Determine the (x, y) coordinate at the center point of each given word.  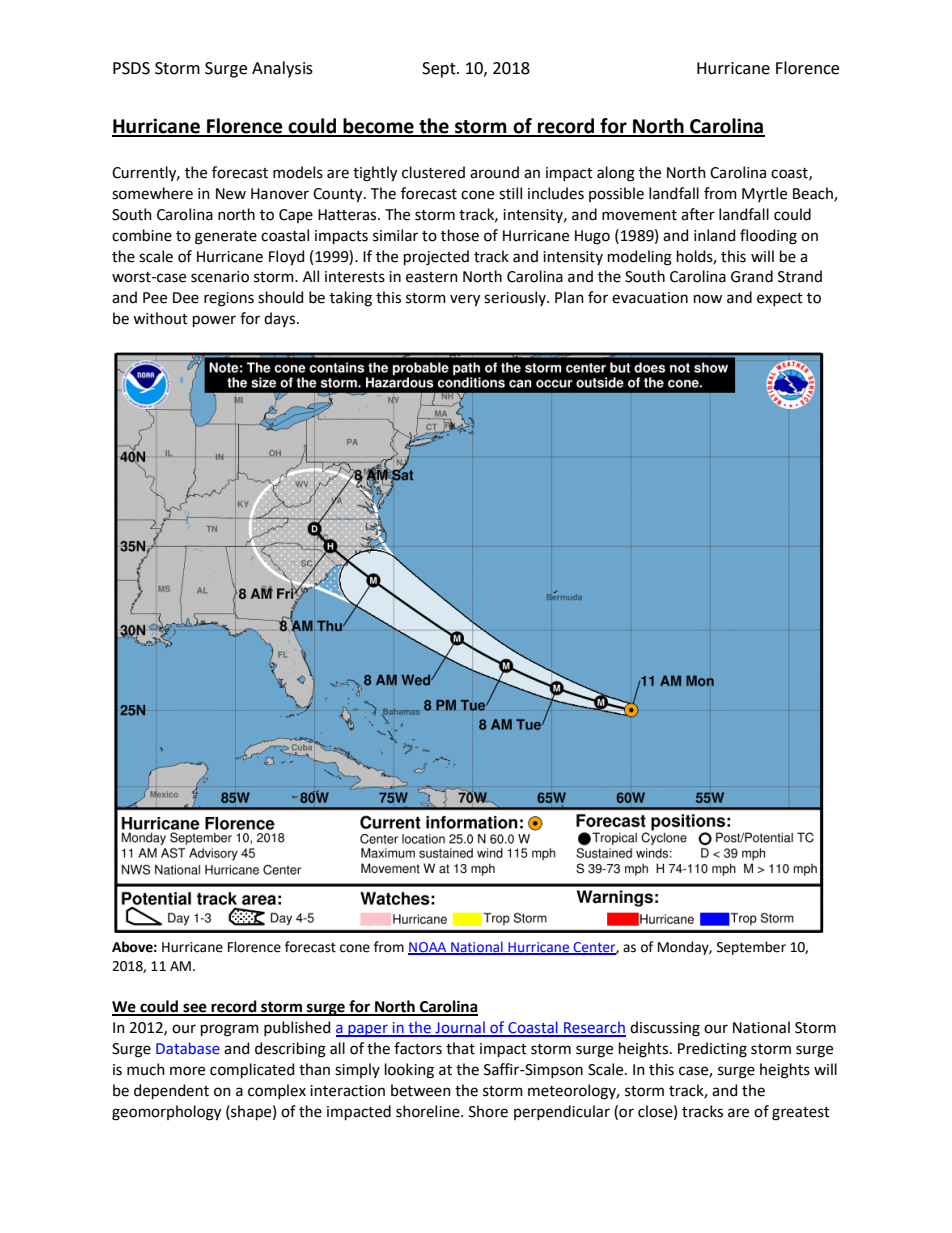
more (187, 1071)
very (465, 300)
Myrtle (764, 194)
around (494, 172)
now (708, 299)
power (214, 321)
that (460, 1048)
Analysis (282, 69)
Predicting (712, 1050)
